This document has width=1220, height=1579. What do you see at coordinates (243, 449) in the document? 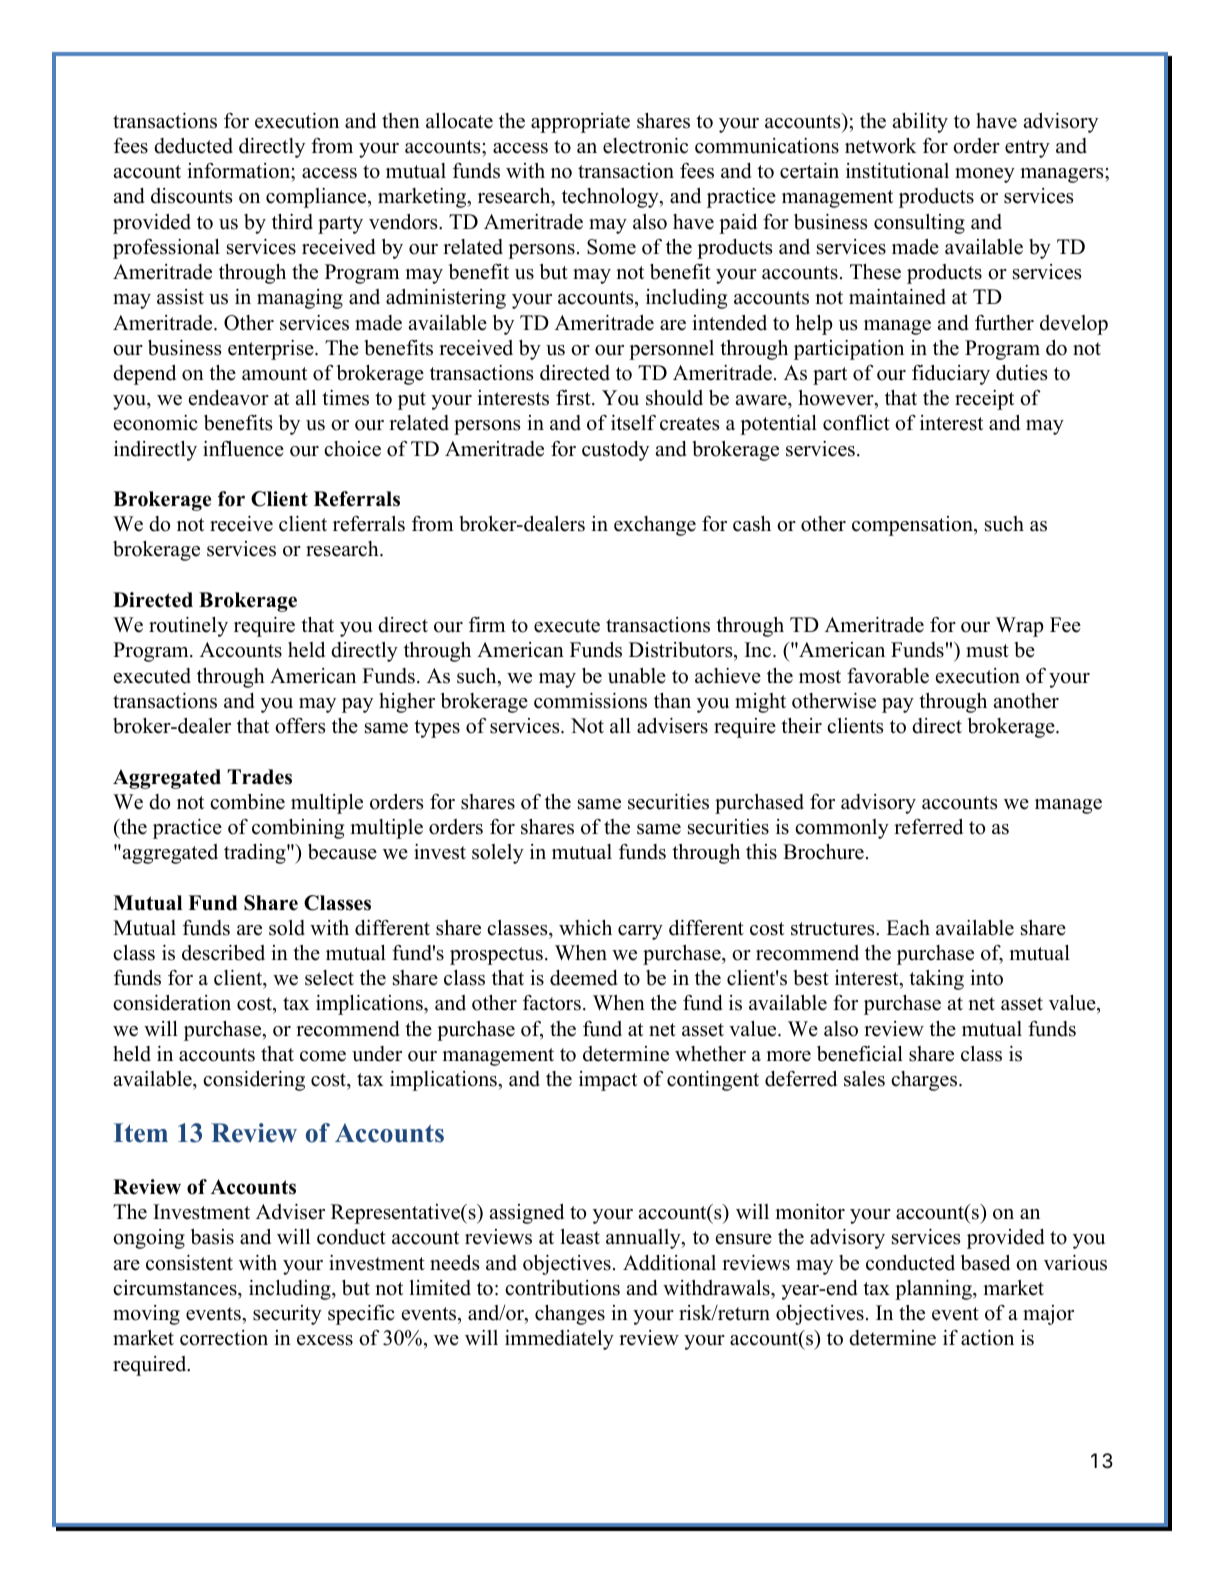
I see `influence` at bounding box center [243, 449].
